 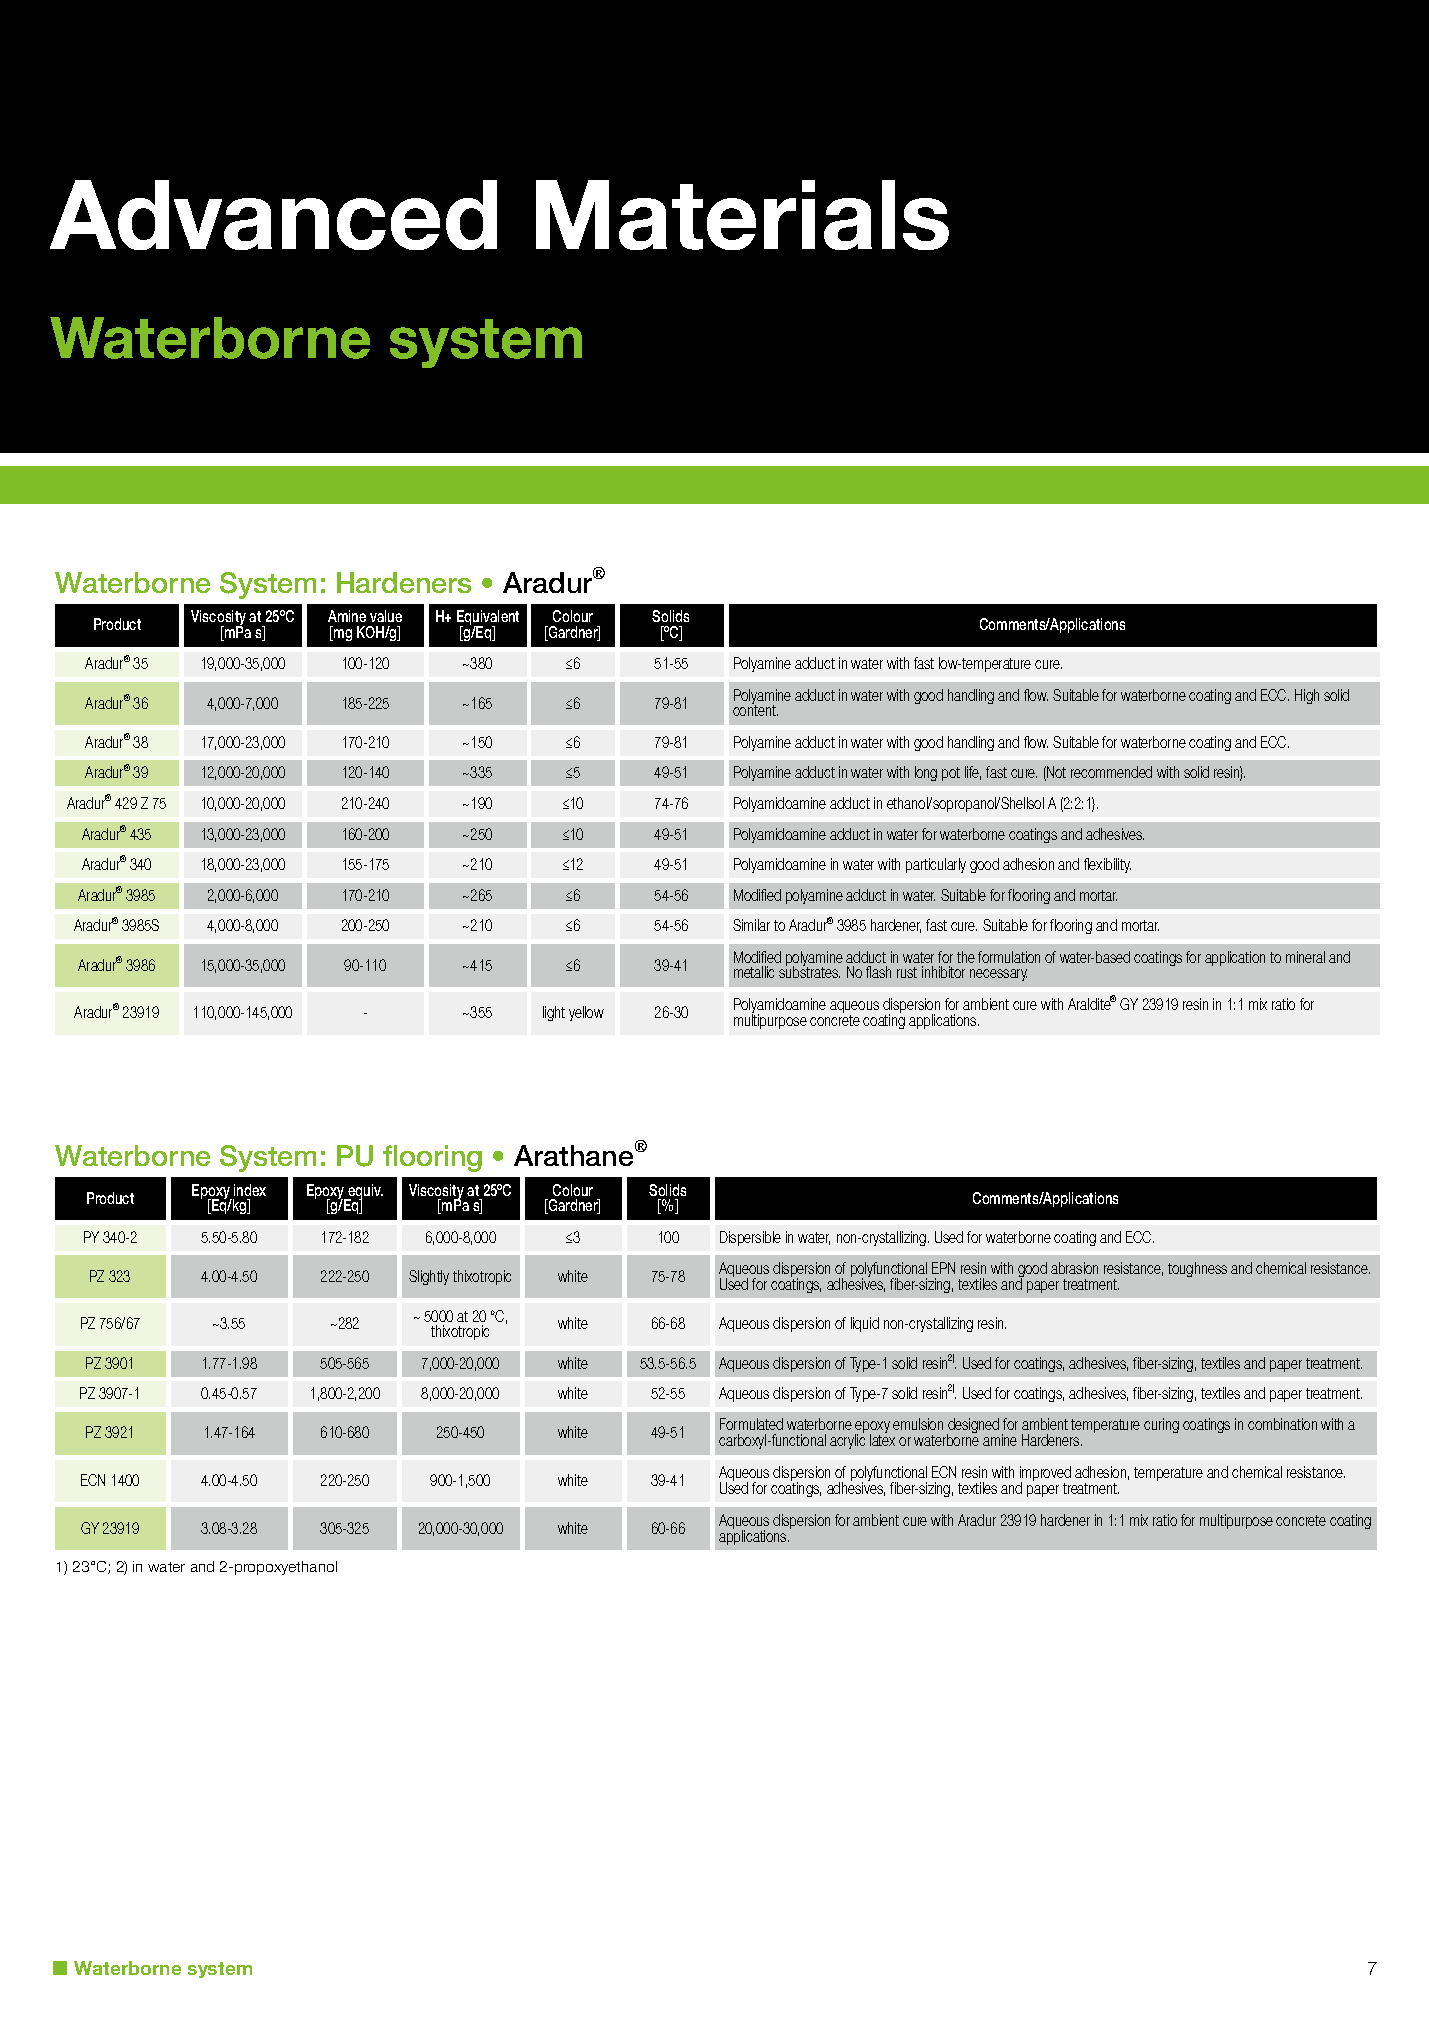 I want to click on Advanced, so click(x=273, y=215).
